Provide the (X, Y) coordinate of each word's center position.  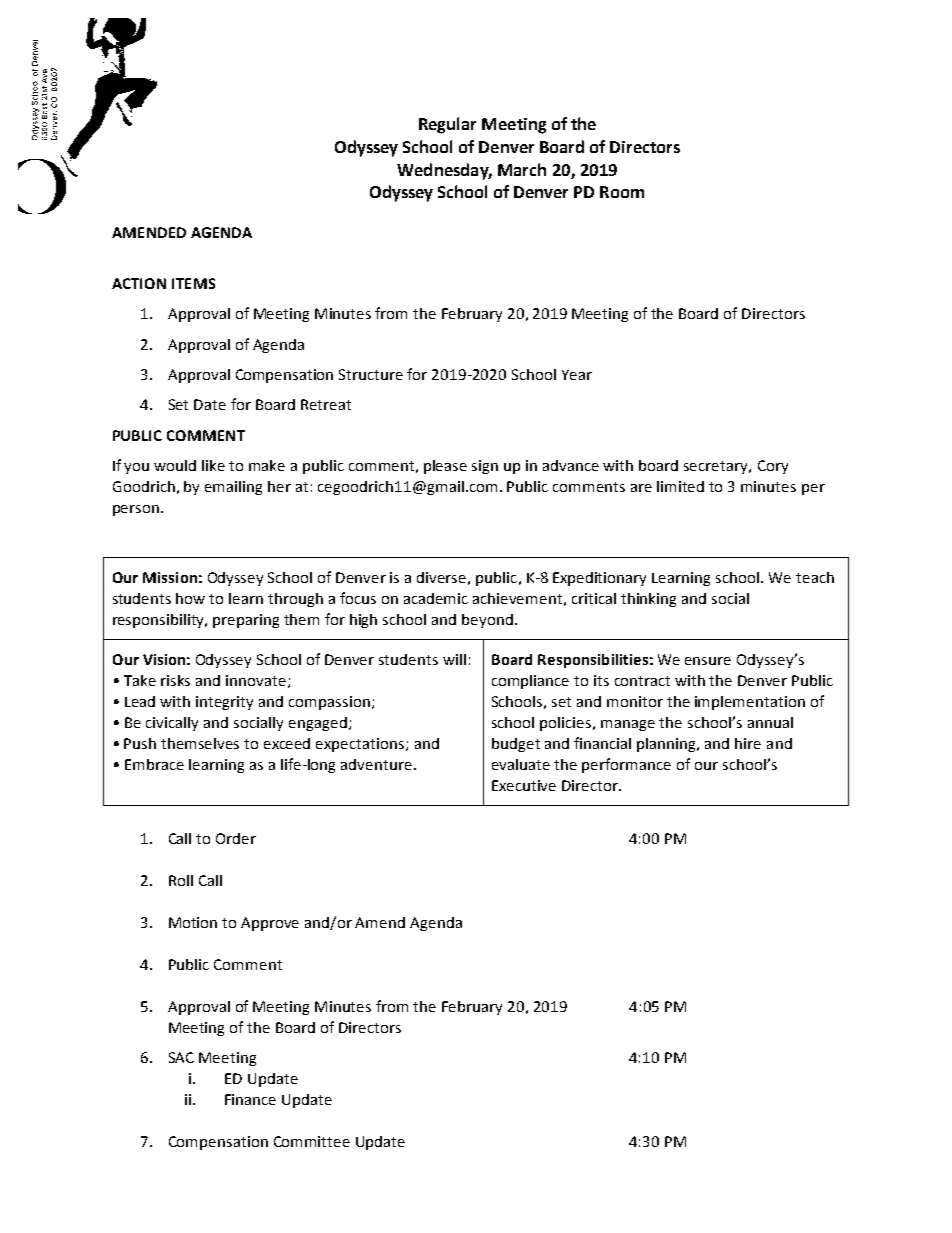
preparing (246, 621)
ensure (708, 661)
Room (622, 192)
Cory (773, 467)
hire (748, 743)
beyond (487, 621)
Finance (250, 1099)
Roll (181, 880)
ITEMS (193, 283)
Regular (447, 125)
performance (626, 765)
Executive (524, 785)
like (213, 465)
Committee (312, 1141)
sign (485, 467)
